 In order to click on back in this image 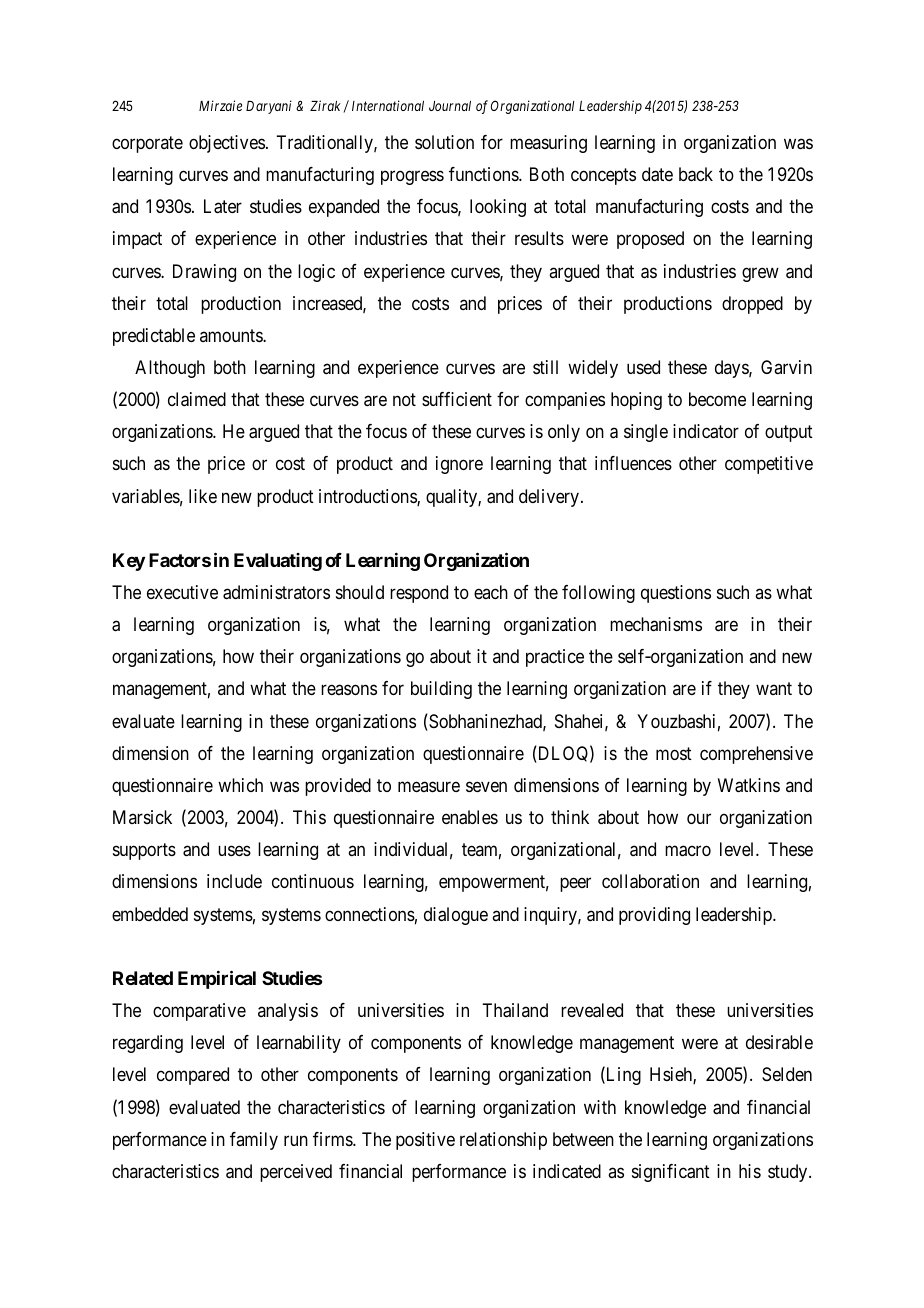, I will do `click(696, 174)`.
